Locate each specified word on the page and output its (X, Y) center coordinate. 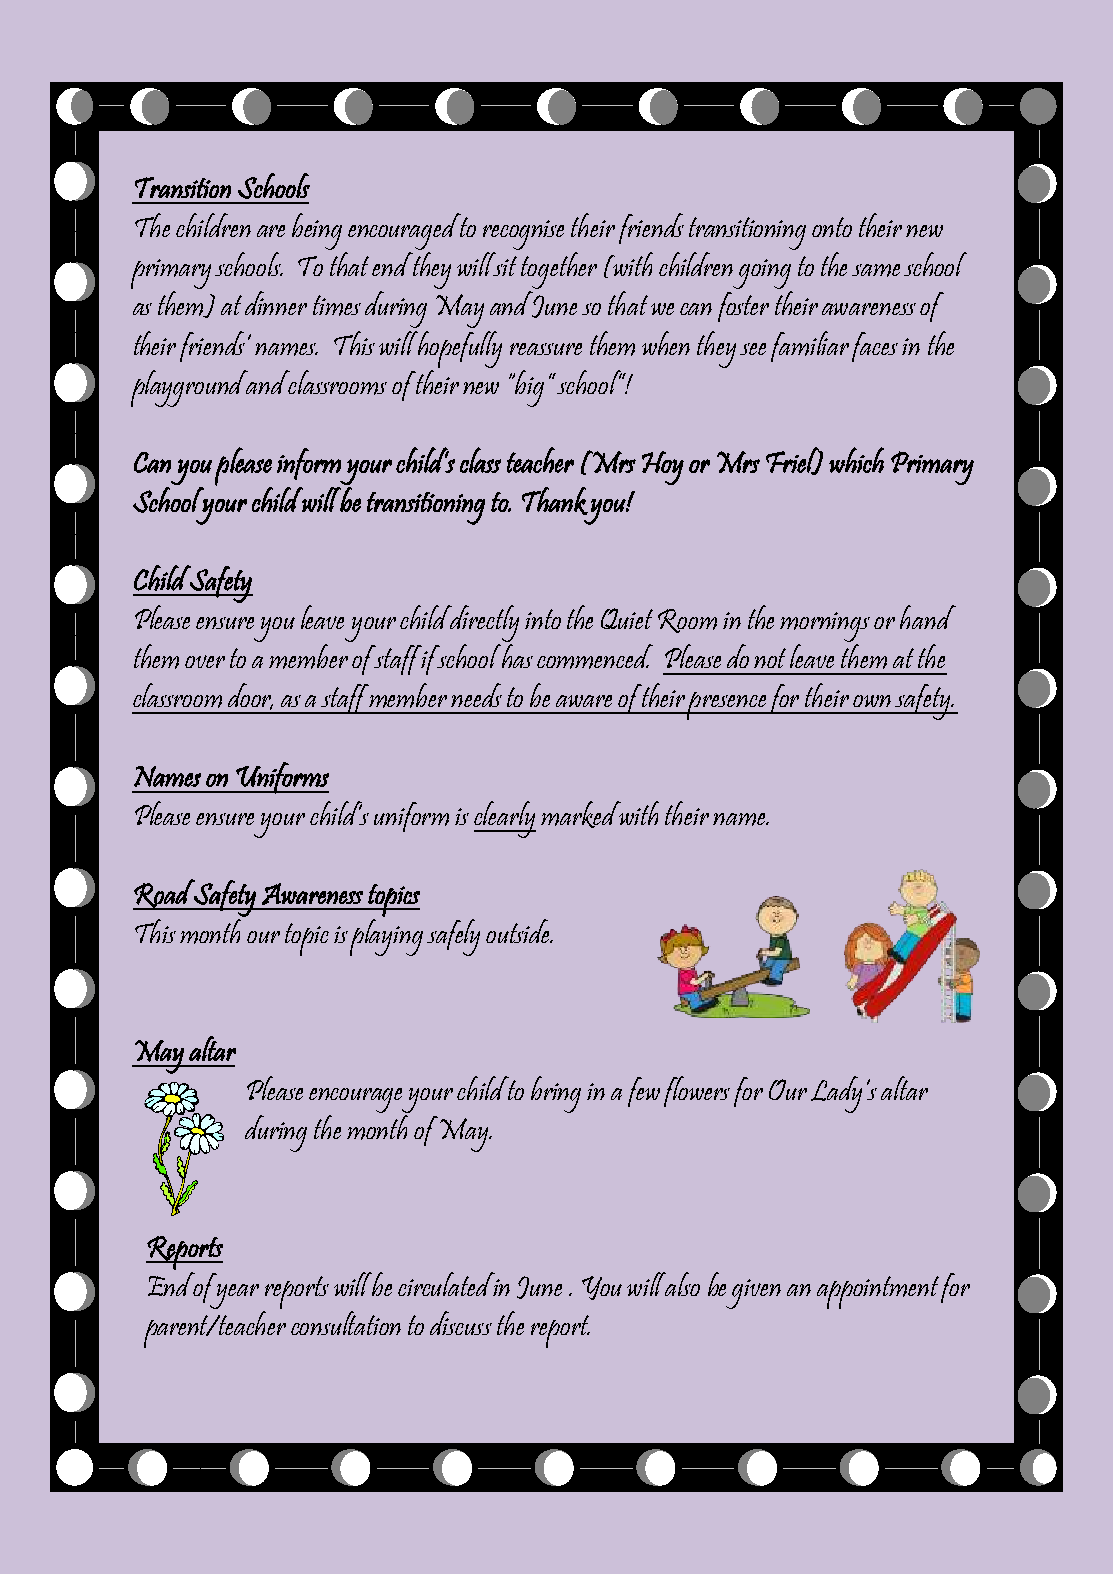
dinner (276, 303)
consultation (346, 1323)
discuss (461, 1323)
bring (556, 1094)
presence (727, 706)
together (558, 269)
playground (191, 388)
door (250, 696)
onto (832, 227)
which (856, 460)
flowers (697, 1091)
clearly (505, 819)
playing (386, 936)
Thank (555, 501)
